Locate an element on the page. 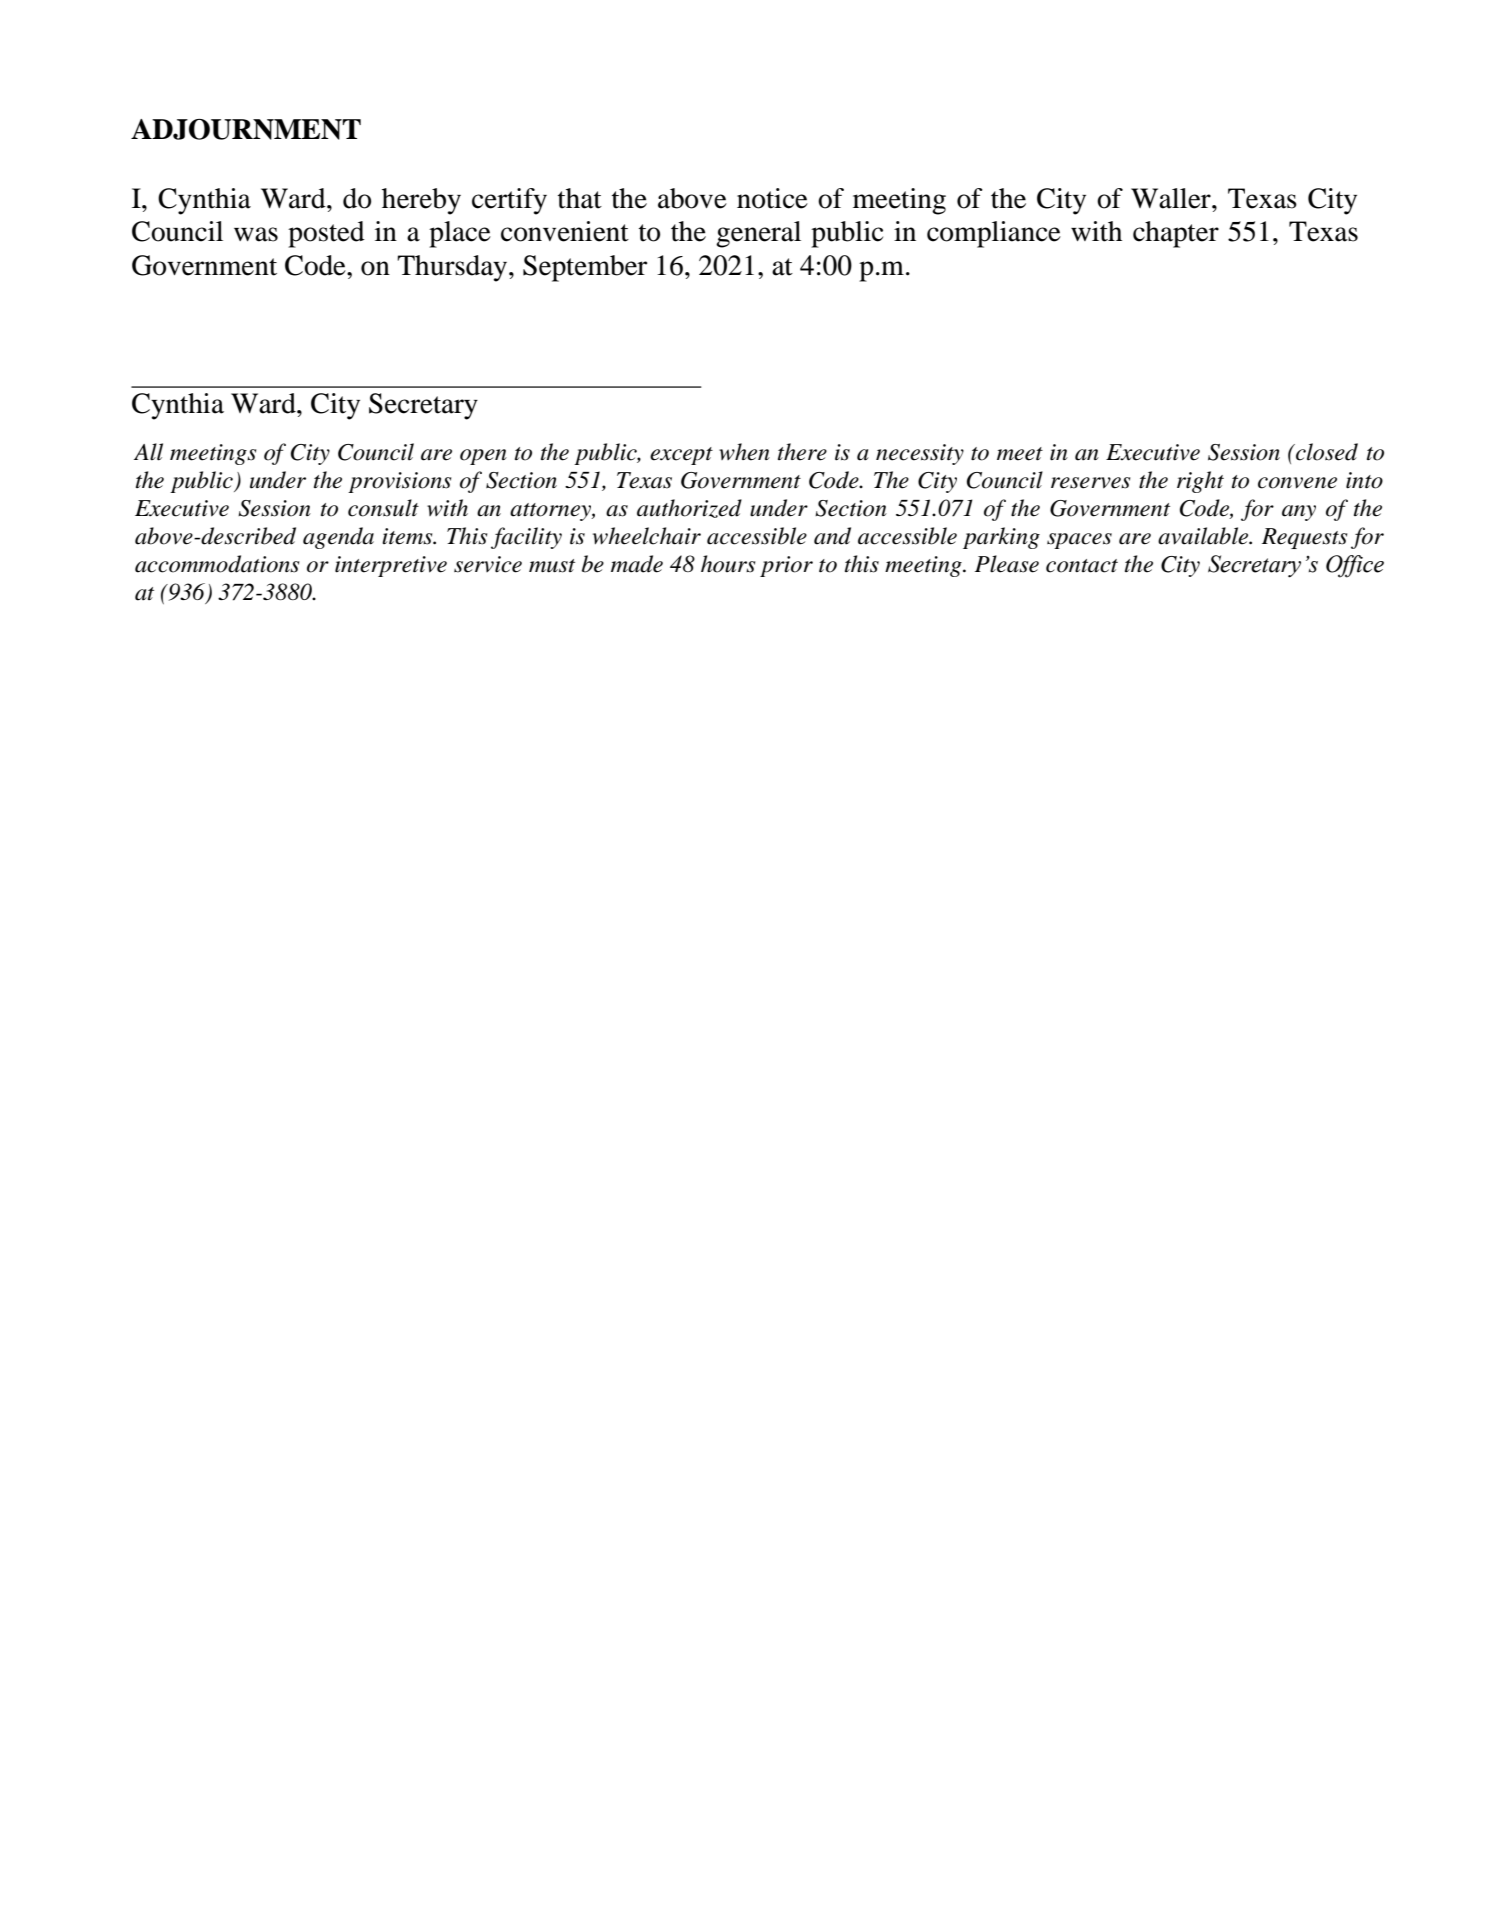 Image resolution: width=1490 pixels, height=1928 pixels. Thursday is located at coordinates (453, 268).
